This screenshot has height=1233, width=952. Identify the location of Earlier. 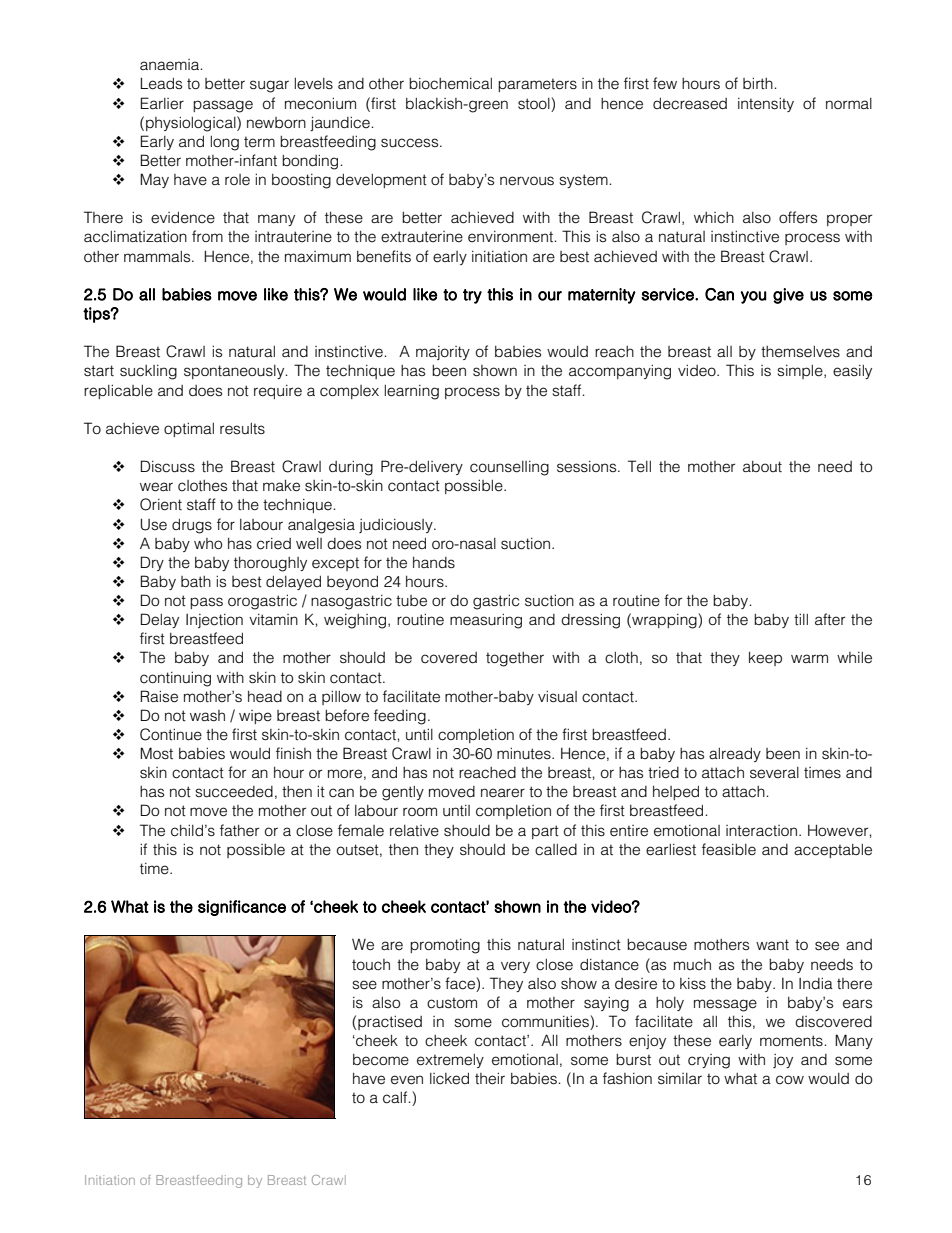
(162, 103).
